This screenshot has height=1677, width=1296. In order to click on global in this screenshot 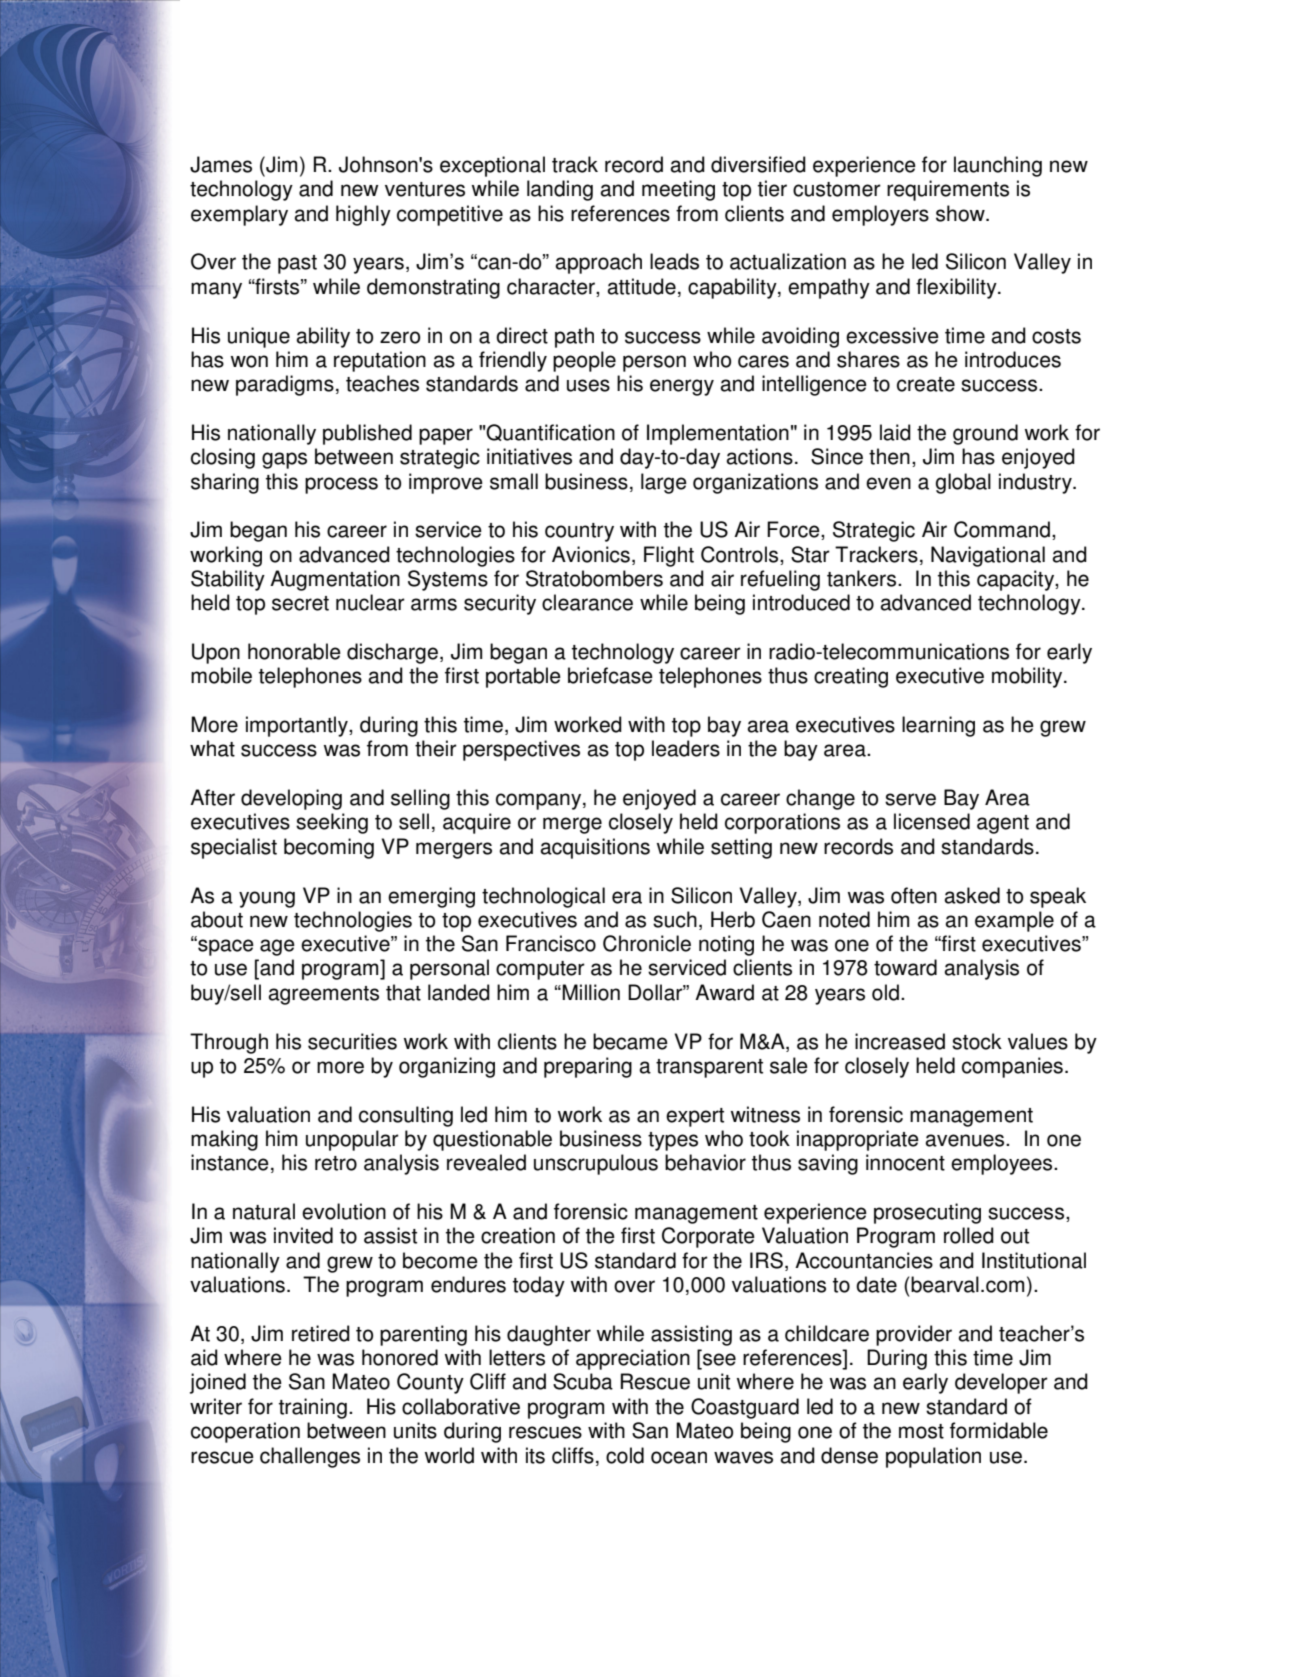, I will do `click(963, 483)`.
